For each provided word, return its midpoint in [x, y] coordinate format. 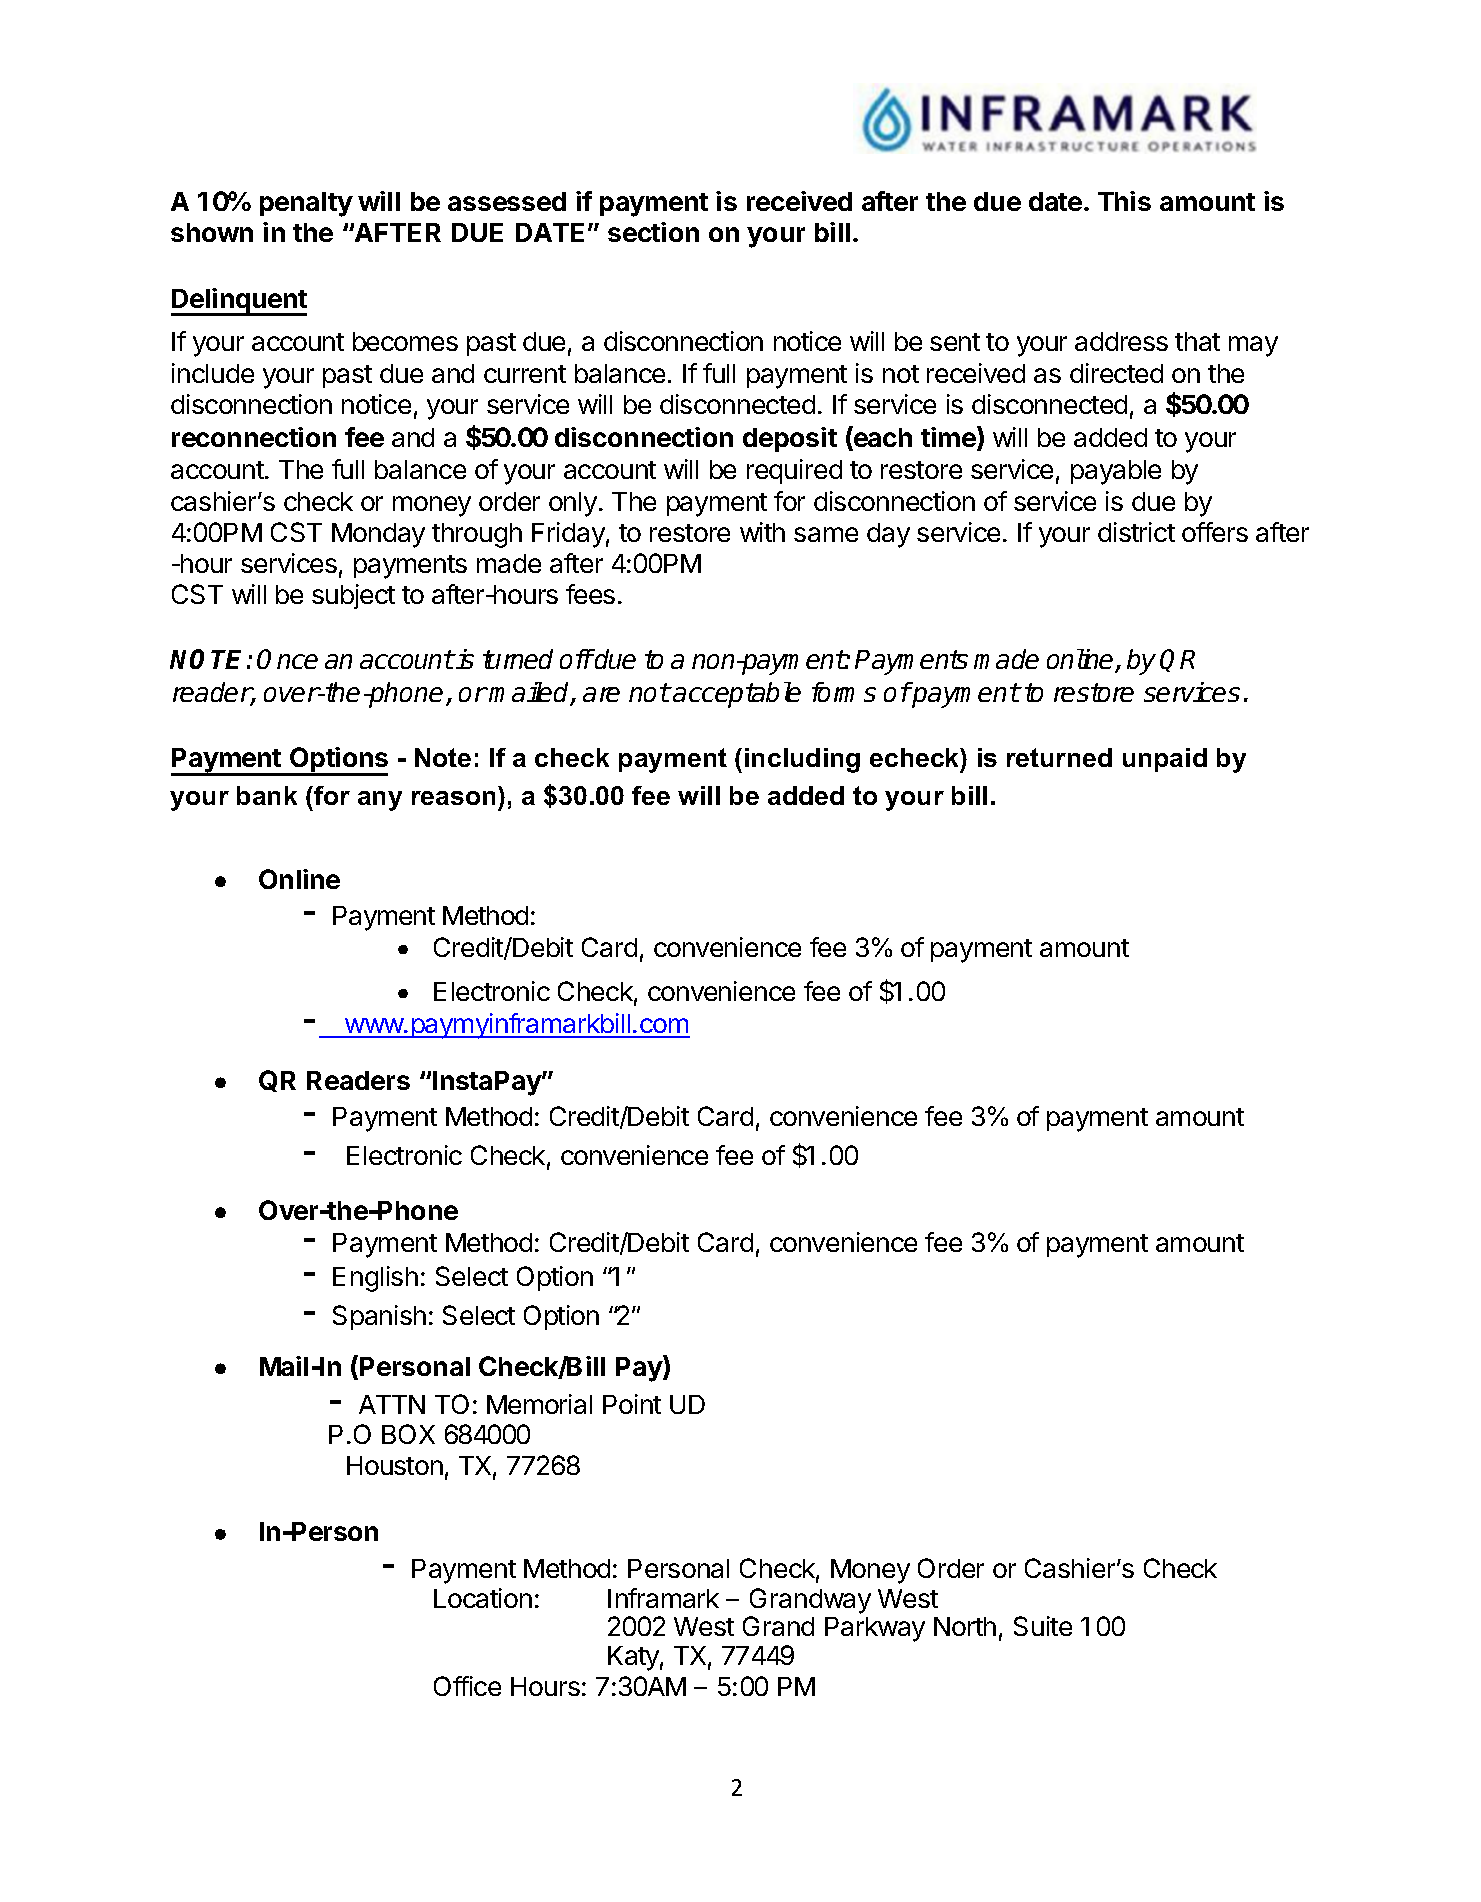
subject [353, 596]
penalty [306, 204]
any [380, 801]
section [653, 232]
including [802, 760]
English [375, 1279]
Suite [1043, 1626]
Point [632, 1404]
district [1136, 532]
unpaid [1165, 760]
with [762, 532]
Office [467, 1686]
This [1124, 201]
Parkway [875, 1629]
